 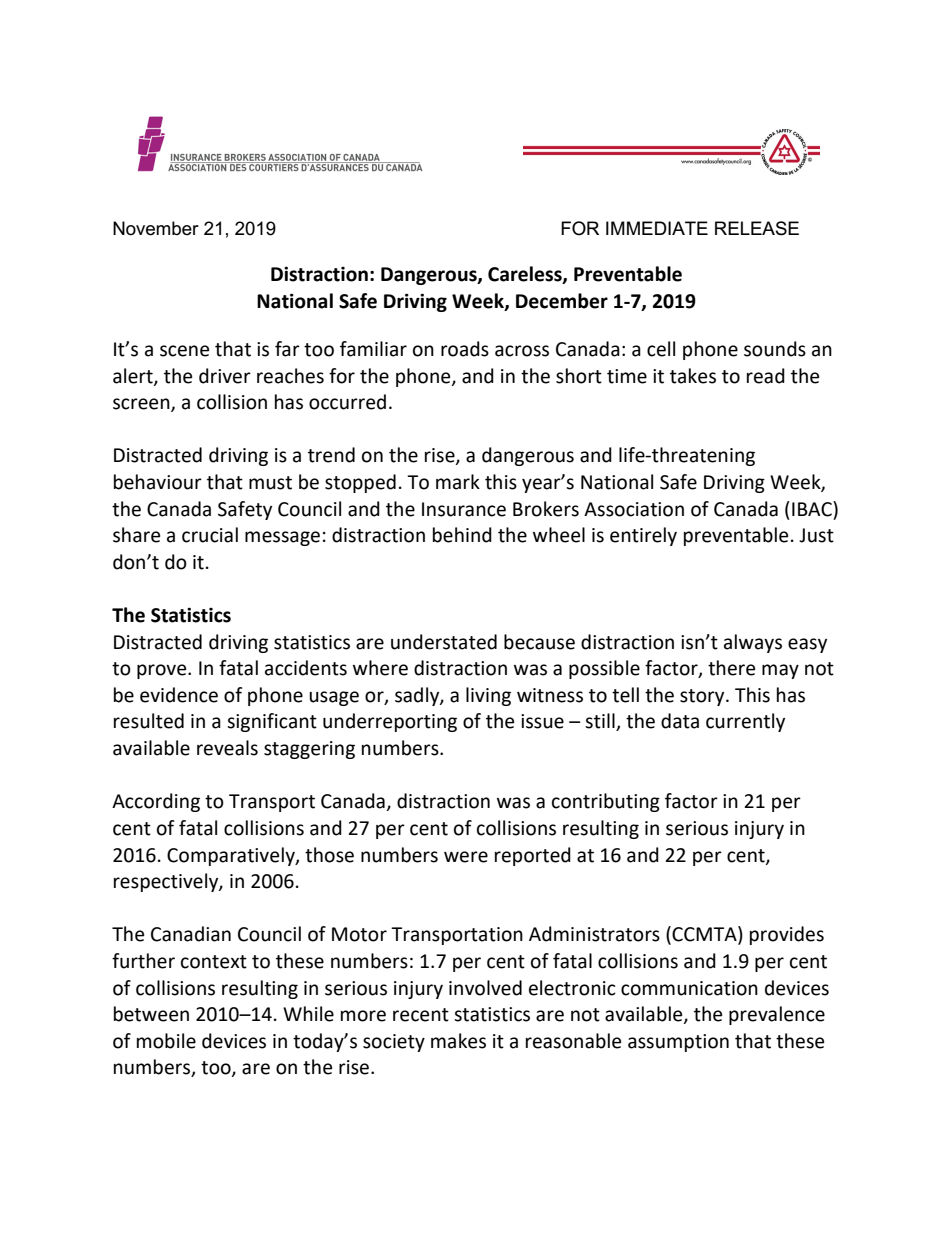 What do you see at coordinates (542, 721) in the document?
I see `issue` at bounding box center [542, 721].
